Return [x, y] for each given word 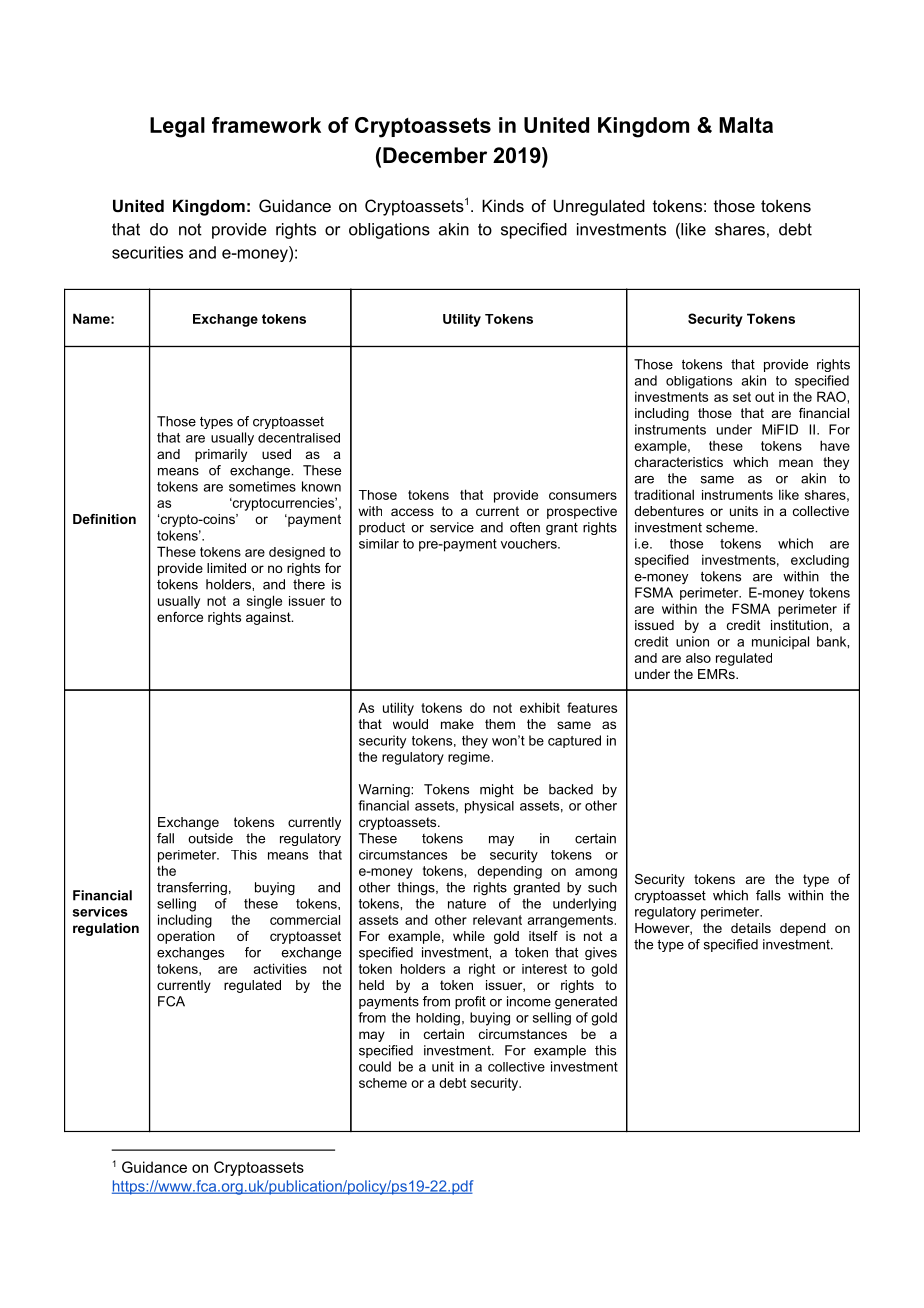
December [435, 155]
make [457, 724]
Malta [746, 125]
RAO [832, 396]
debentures [669, 511]
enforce [180, 617]
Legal [177, 127]
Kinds [503, 205]
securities [147, 252]
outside [210, 838]
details [751, 928]
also [698, 658]
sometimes [262, 486]
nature [467, 904]
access [412, 512]
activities [280, 968]
